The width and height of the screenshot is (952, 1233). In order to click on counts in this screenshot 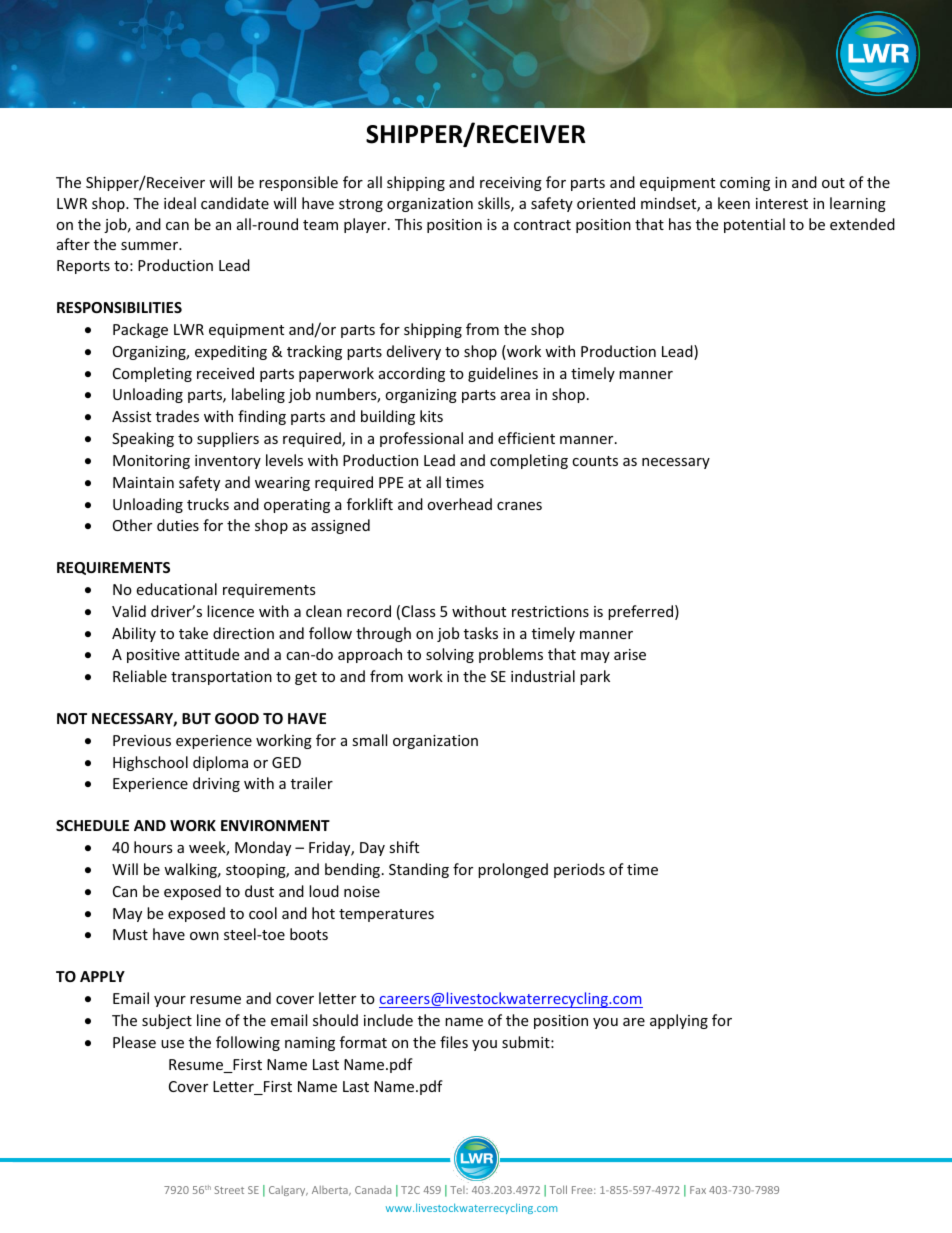, I will do `click(595, 461)`.
